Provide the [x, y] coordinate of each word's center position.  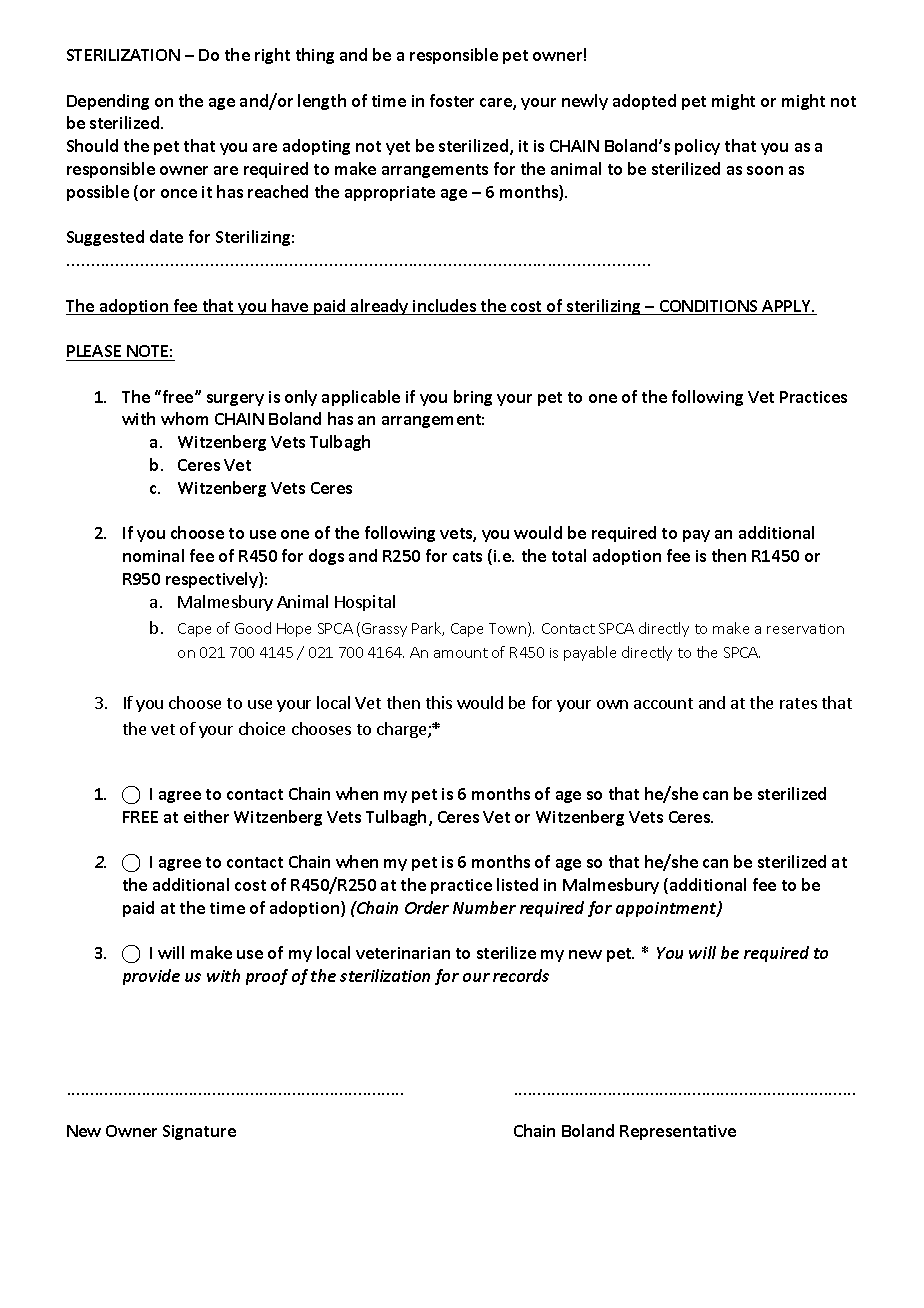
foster [452, 100]
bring [473, 398]
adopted [644, 102]
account [663, 703]
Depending [108, 102]
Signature [199, 1132]
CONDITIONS [709, 307]
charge [403, 730]
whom [184, 418]
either [206, 816]
